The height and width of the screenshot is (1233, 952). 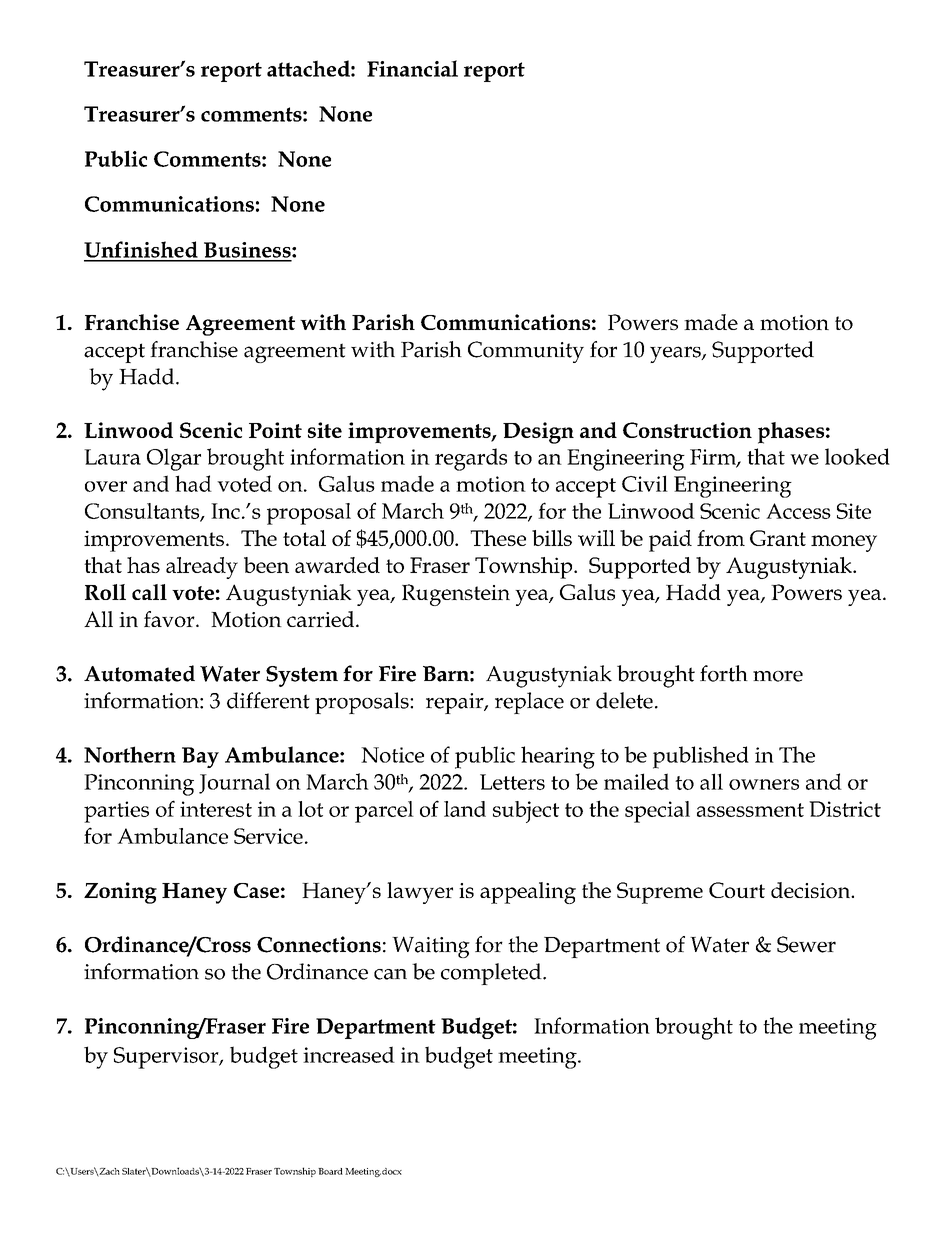 I want to click on appealing, so click(x=528, y=893).
